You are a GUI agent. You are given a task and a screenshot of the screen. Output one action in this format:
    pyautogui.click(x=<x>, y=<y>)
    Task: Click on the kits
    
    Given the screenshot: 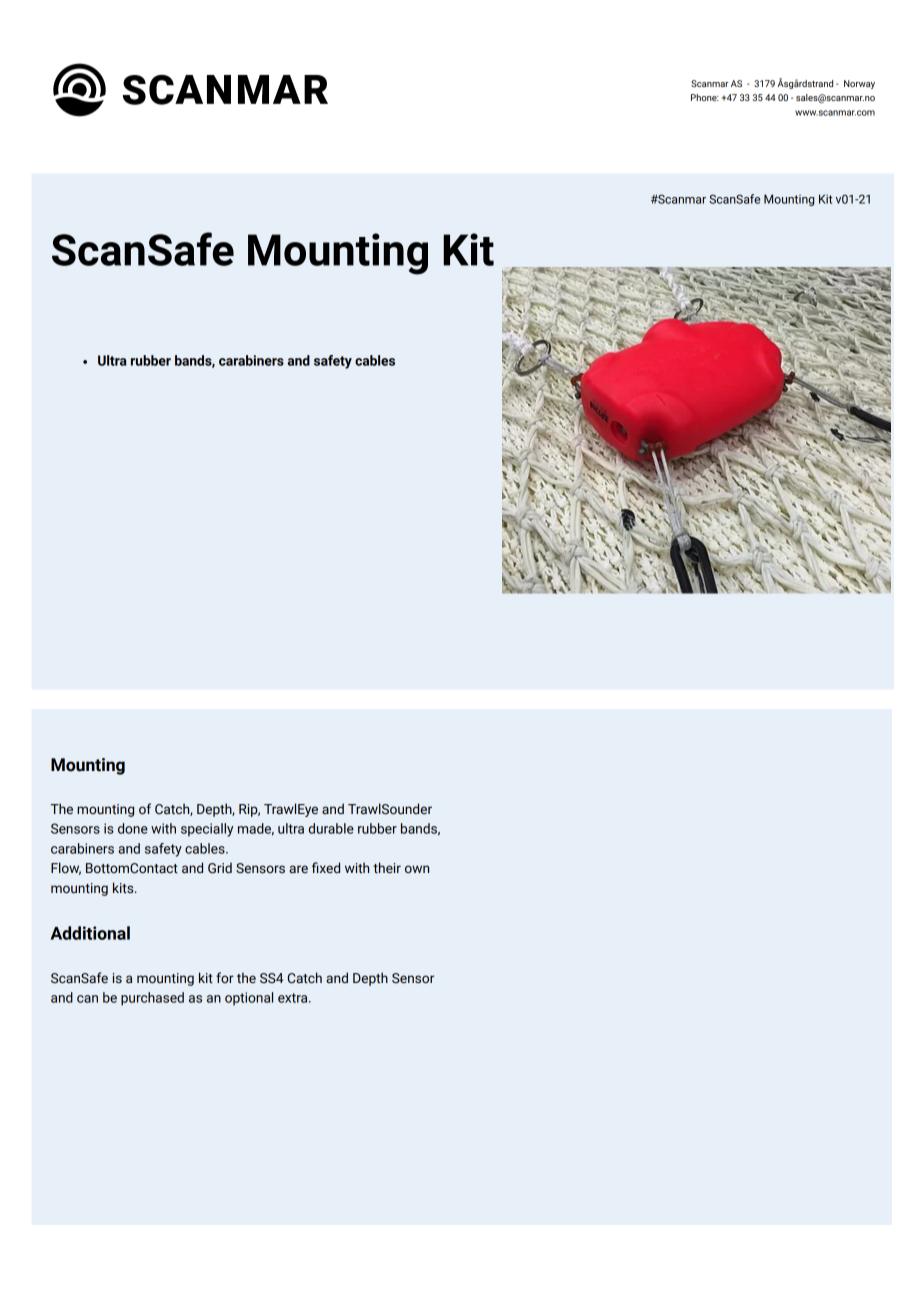 What is the action you would take?
    pyautogui.click(x=124, y=888)
